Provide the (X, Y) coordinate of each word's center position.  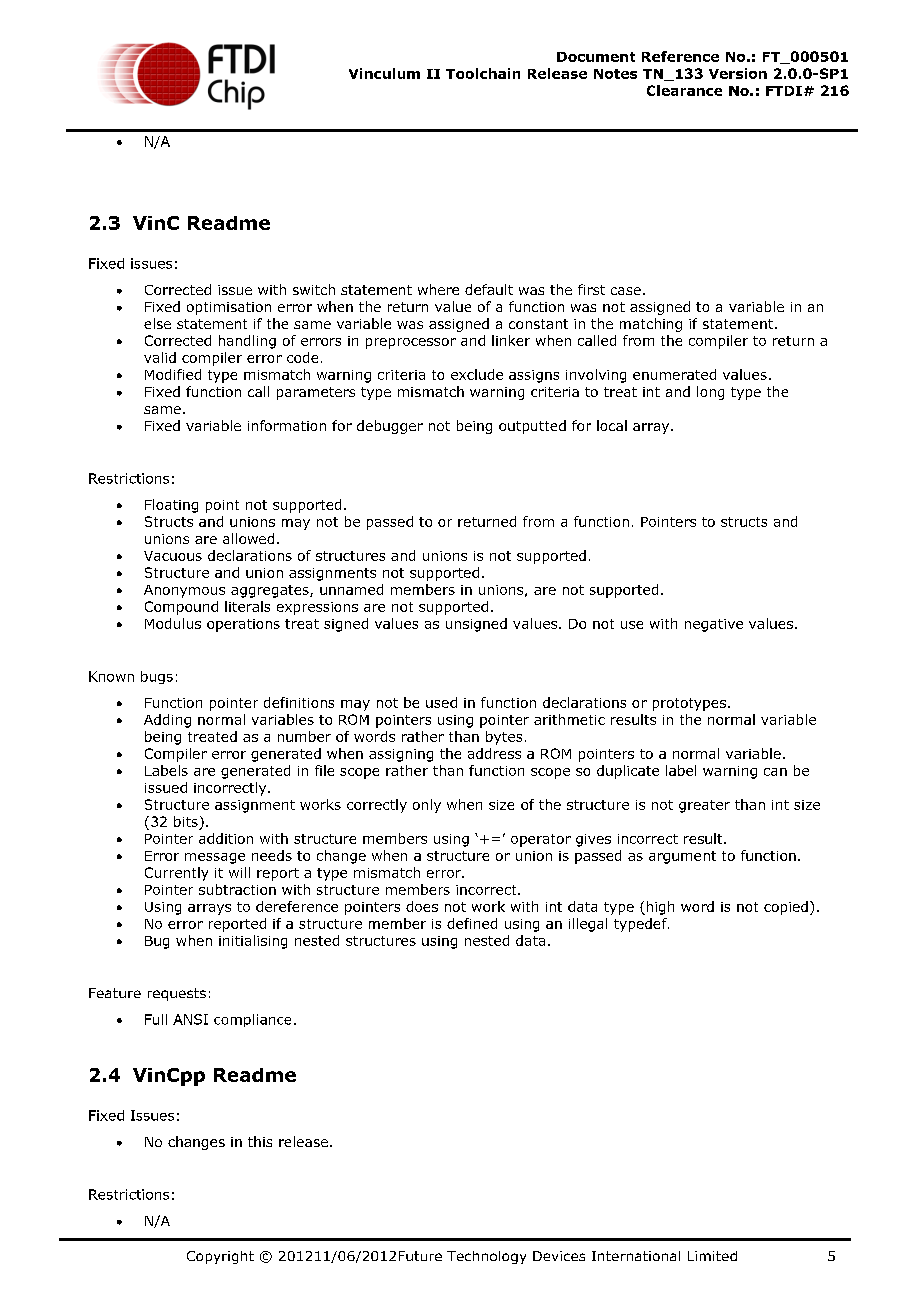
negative (714, 625)
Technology (486, 1257)
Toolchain (483, 73)
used (441, 702)
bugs (157, 677)
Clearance (684, 90)
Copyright (220, 1257)
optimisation (229, 308)
